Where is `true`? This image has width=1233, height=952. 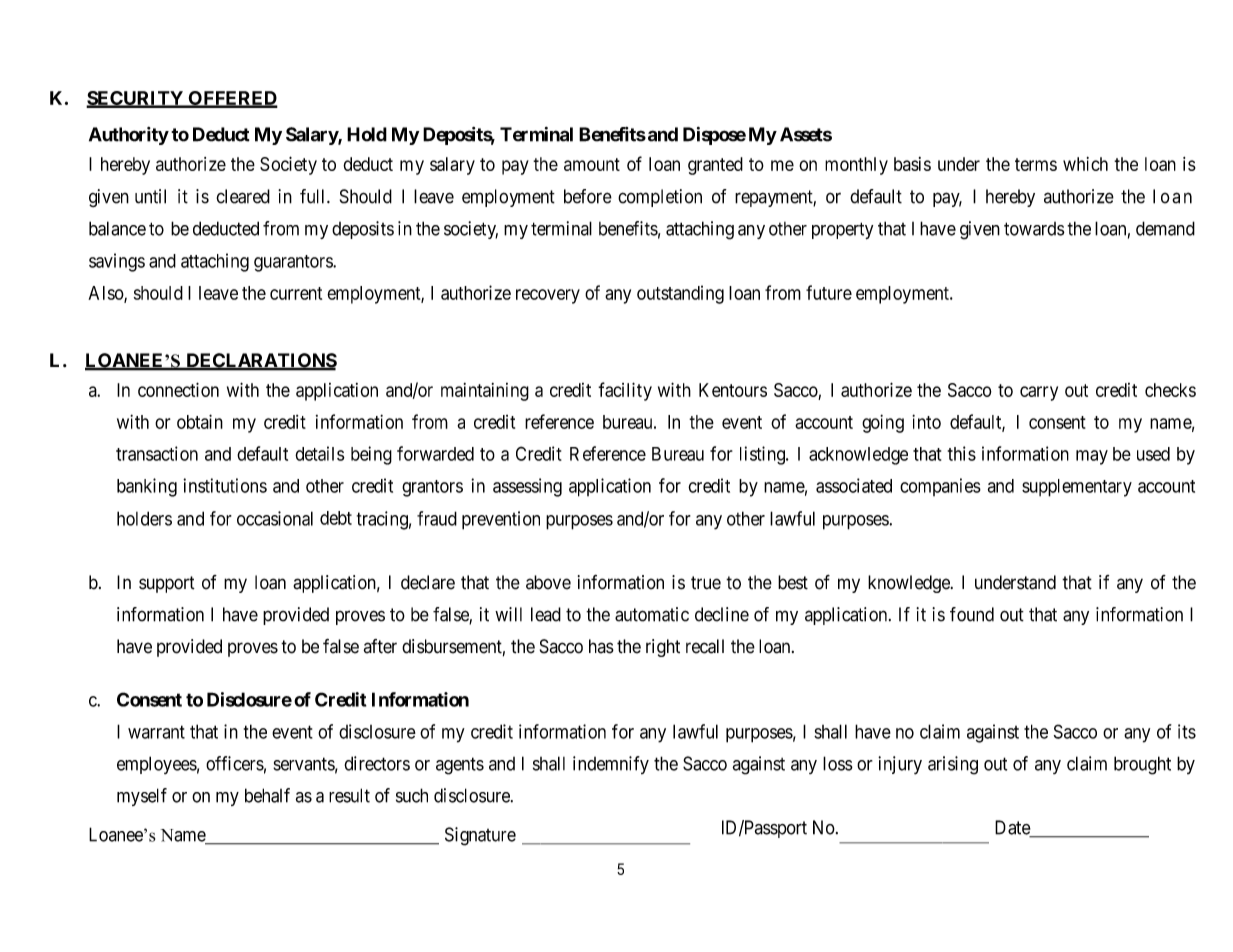 true is located at coordinates (706, 583).
